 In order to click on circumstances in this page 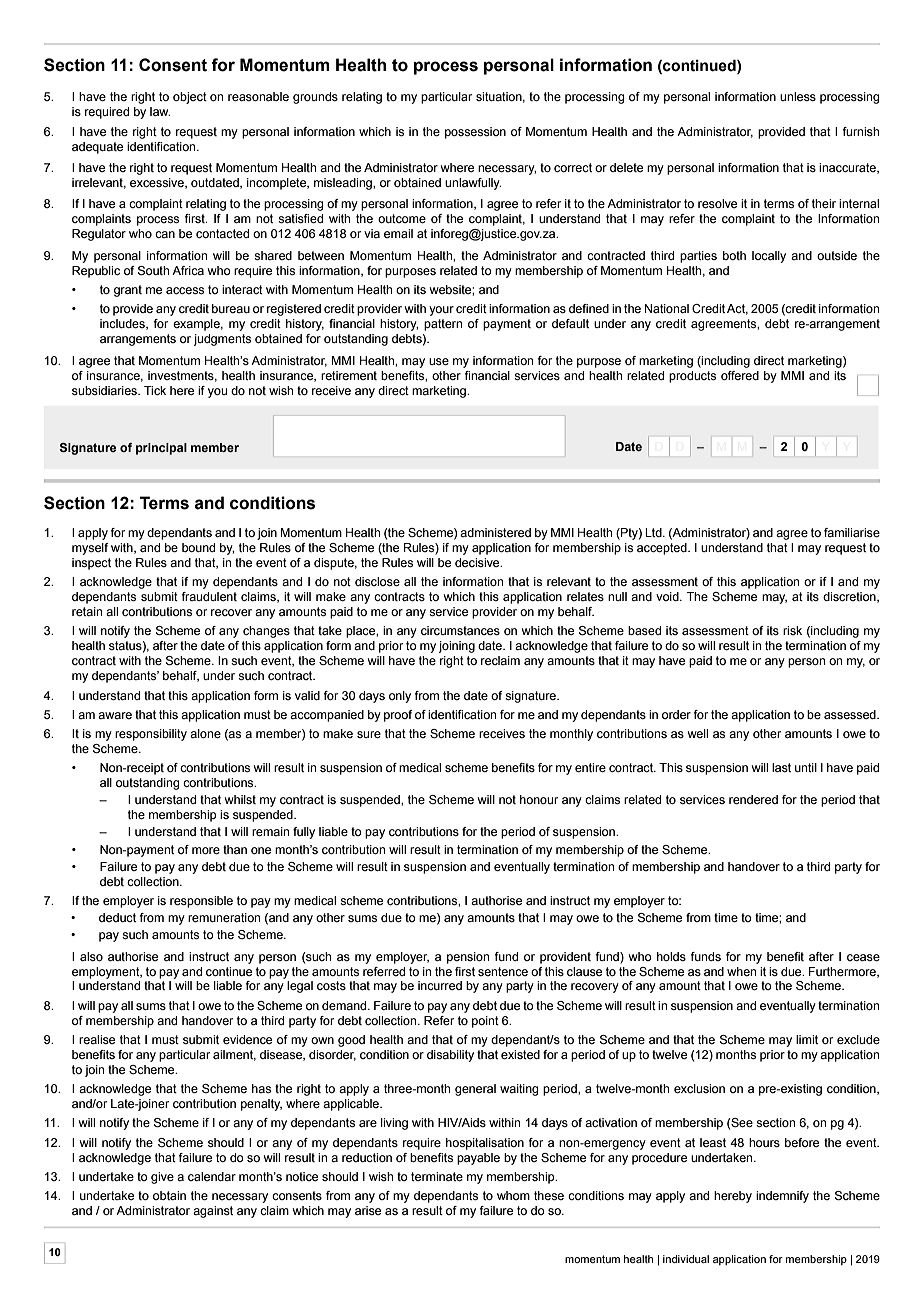, I will do `click(460, 630)`.
